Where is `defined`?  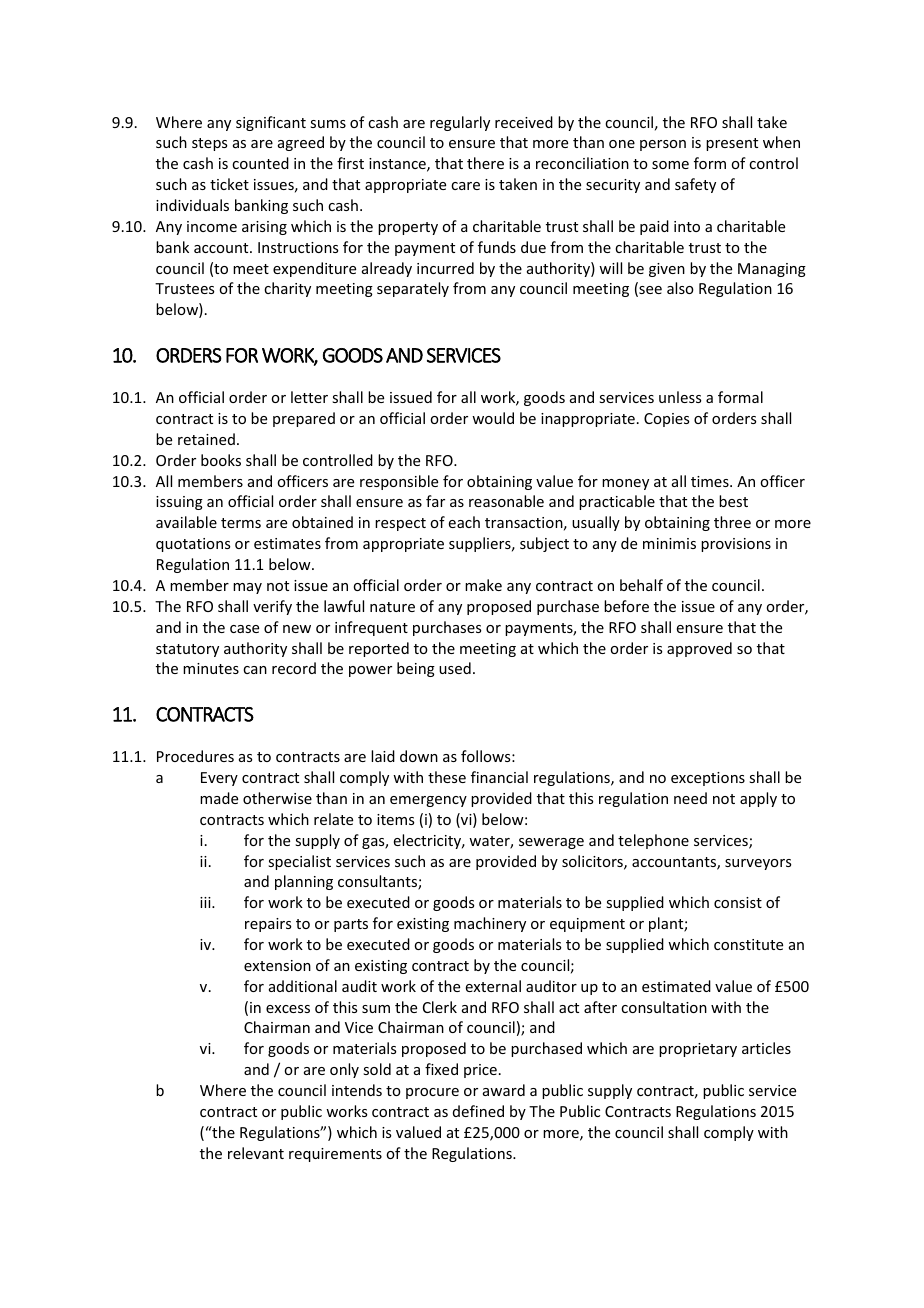
defined is located at coordinates (478, 1111).
